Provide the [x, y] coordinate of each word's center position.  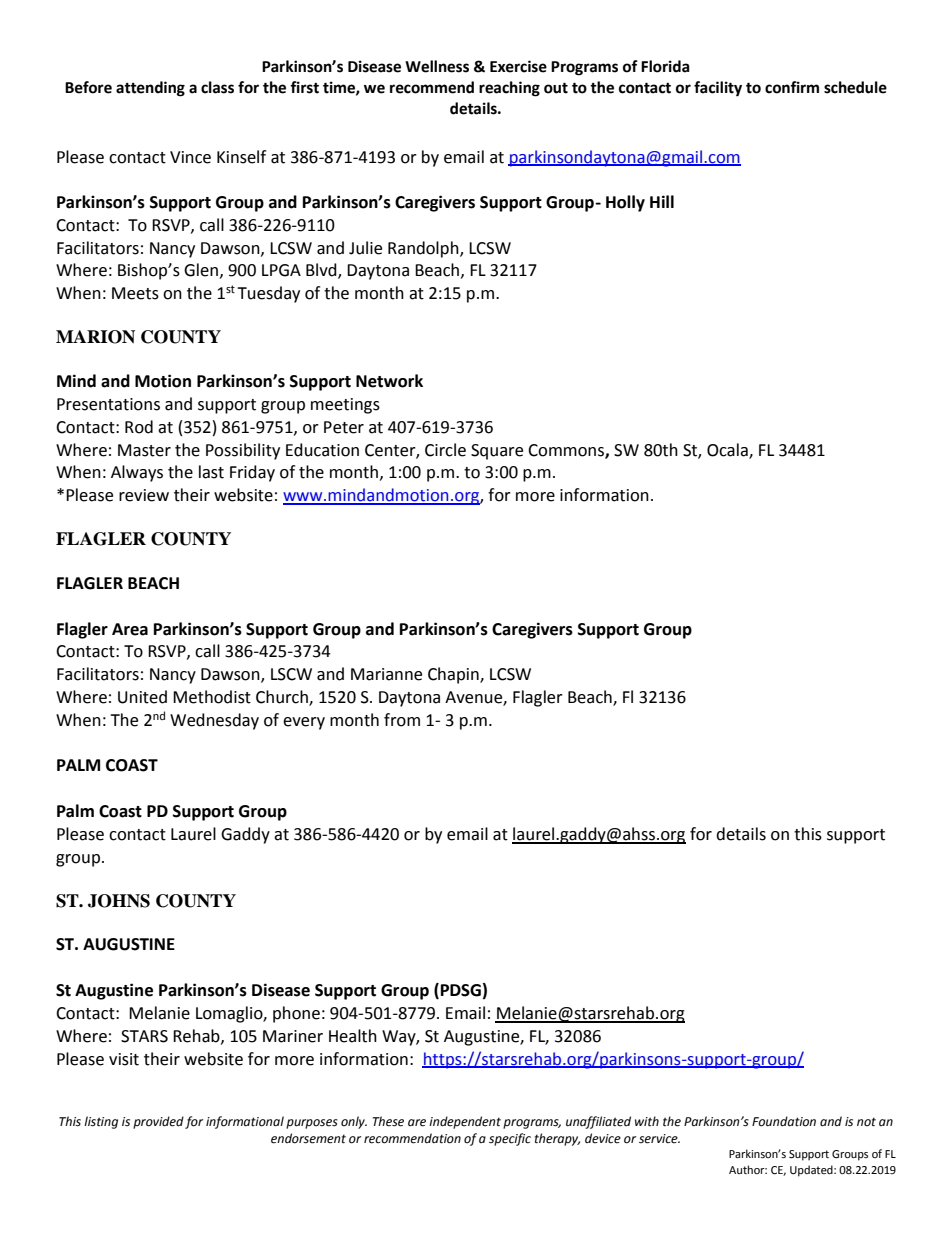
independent [465, 1122]
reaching [509, 89]
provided [158, 1122]
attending [150, 89]
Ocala [728, 450]
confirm [792, 87]
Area [130, 629]
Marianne [386, 674]
